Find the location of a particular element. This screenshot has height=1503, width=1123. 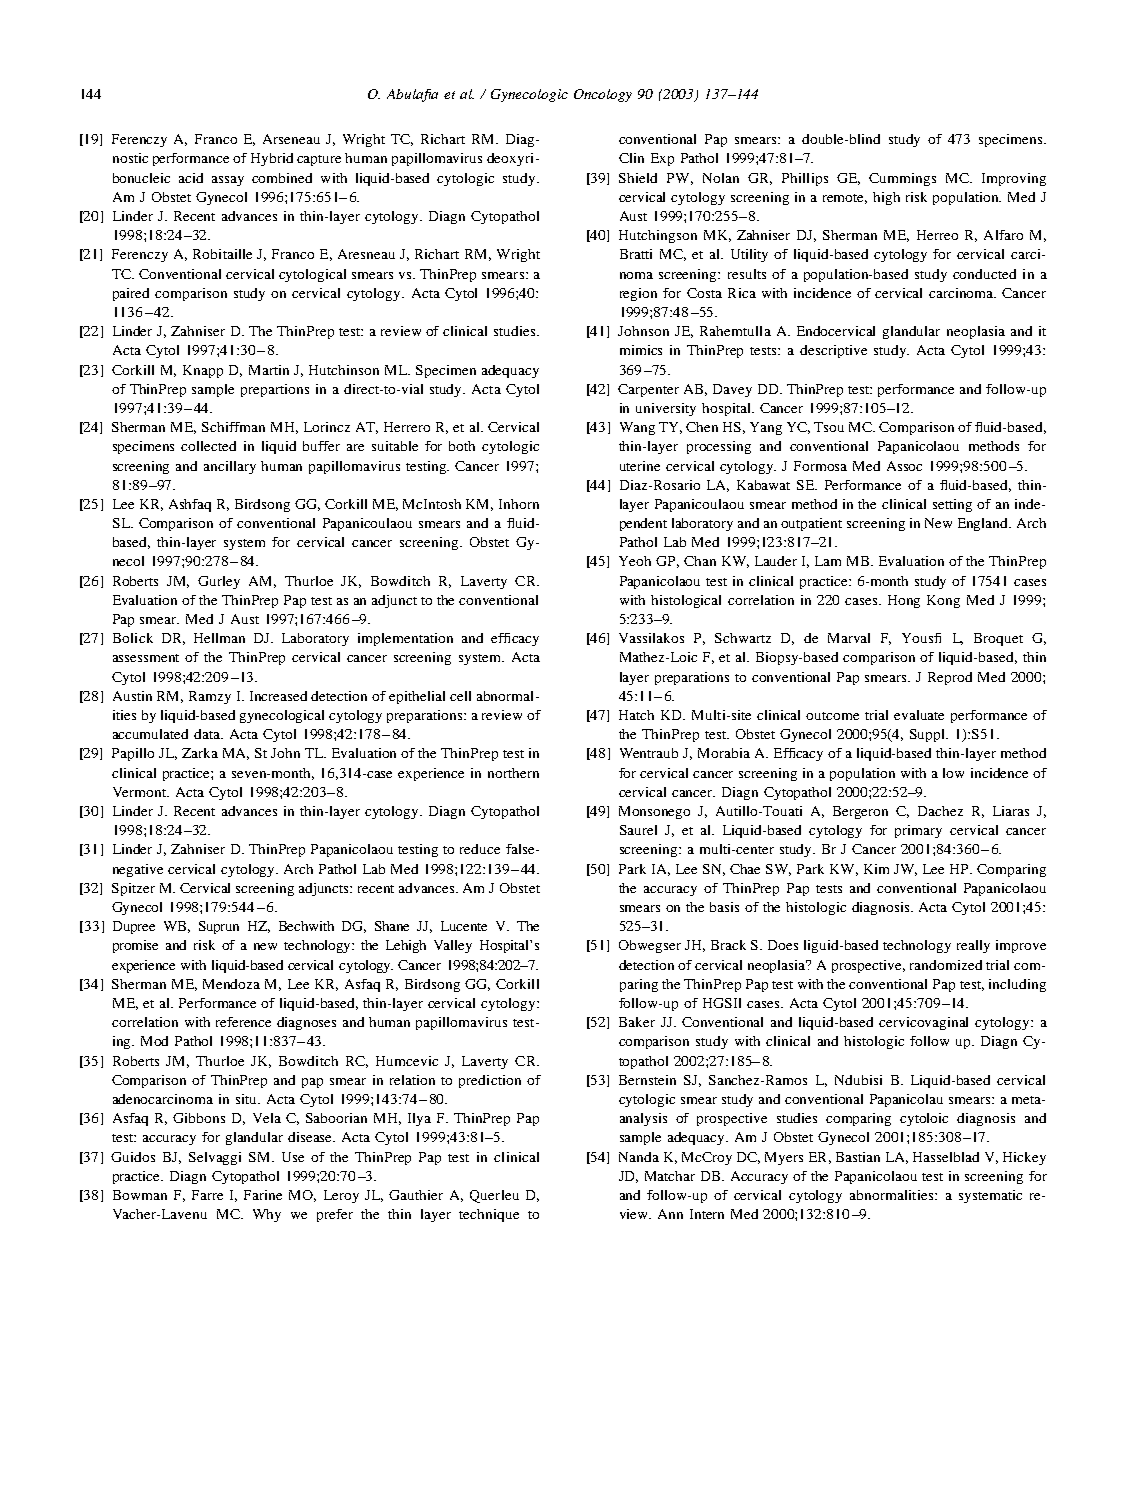

Cummings is located at coordinates (902, 179).
